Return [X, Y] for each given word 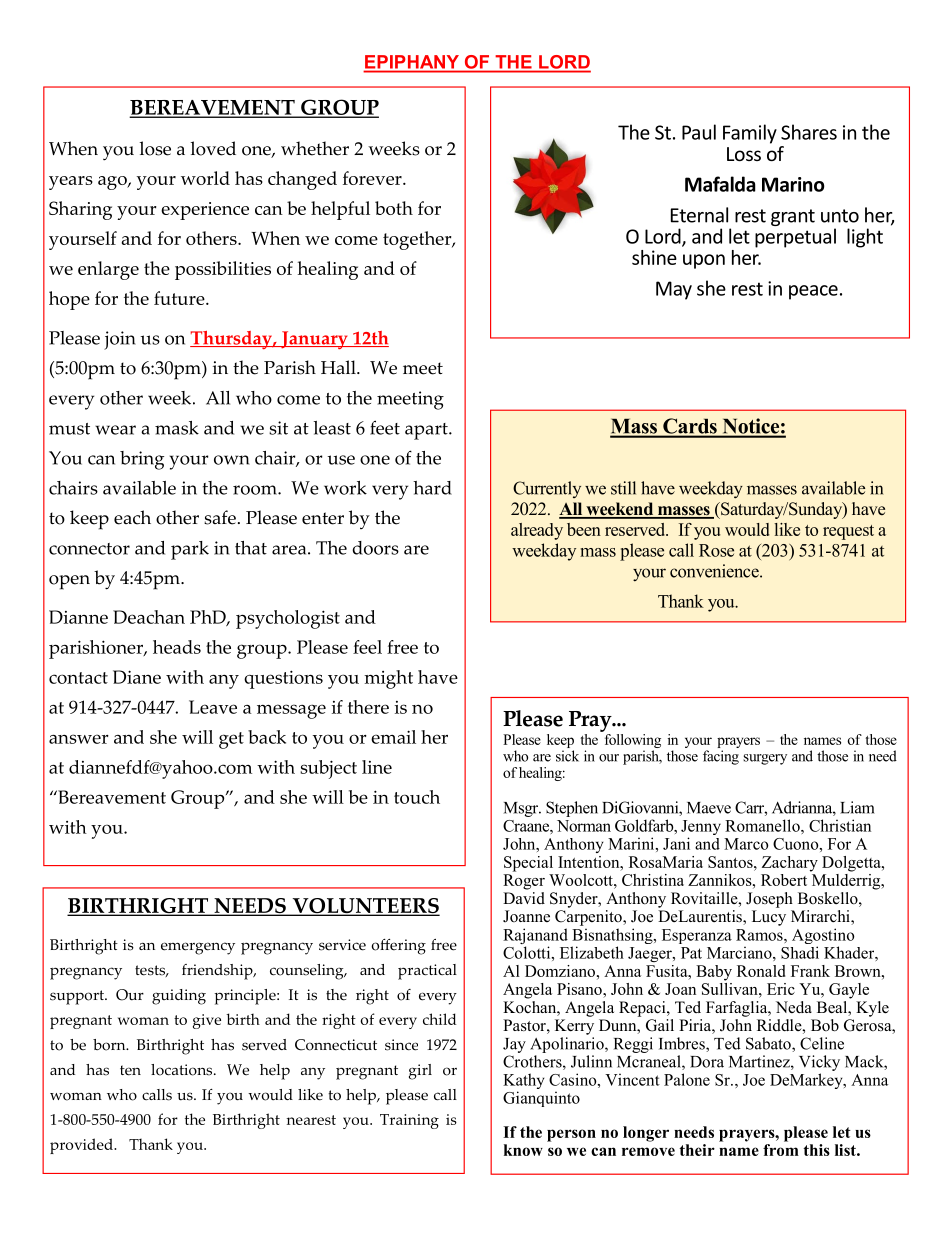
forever [373, 178]
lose [155, 148]
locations [183, 1070]
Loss [744, 154]
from [781, 1150]
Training [409, 1121]
